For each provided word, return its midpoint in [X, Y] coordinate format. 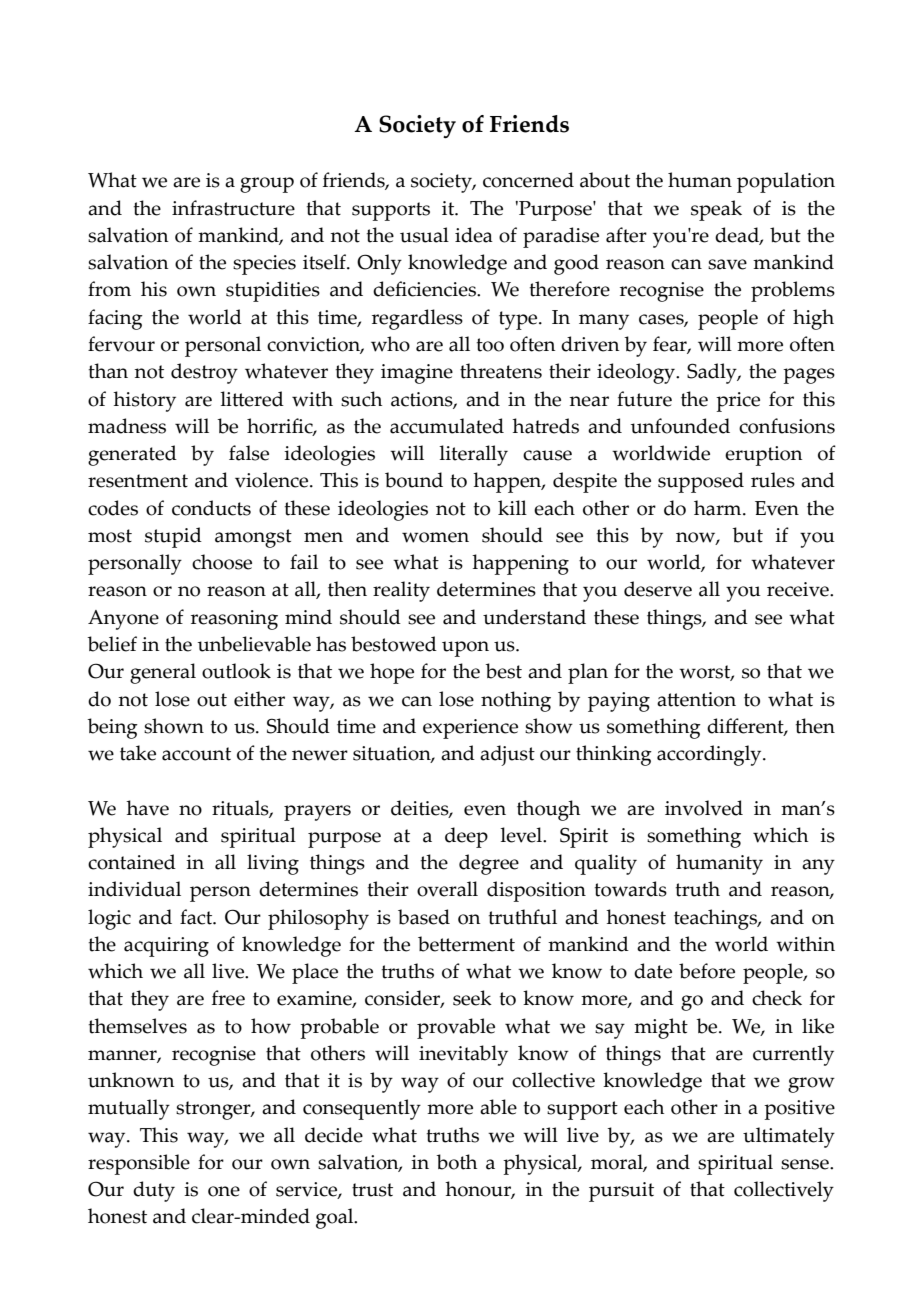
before [707, 971]
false [249, 453]
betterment [466, 944]
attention [696, 699]
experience [470, 729]
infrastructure [233, 208]
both [456, 1162]
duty [154, 1191]
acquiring [166, 947]
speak [716, 210]
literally [473, 455]
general [163, 673]
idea [474, 235]
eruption [763, 456]
